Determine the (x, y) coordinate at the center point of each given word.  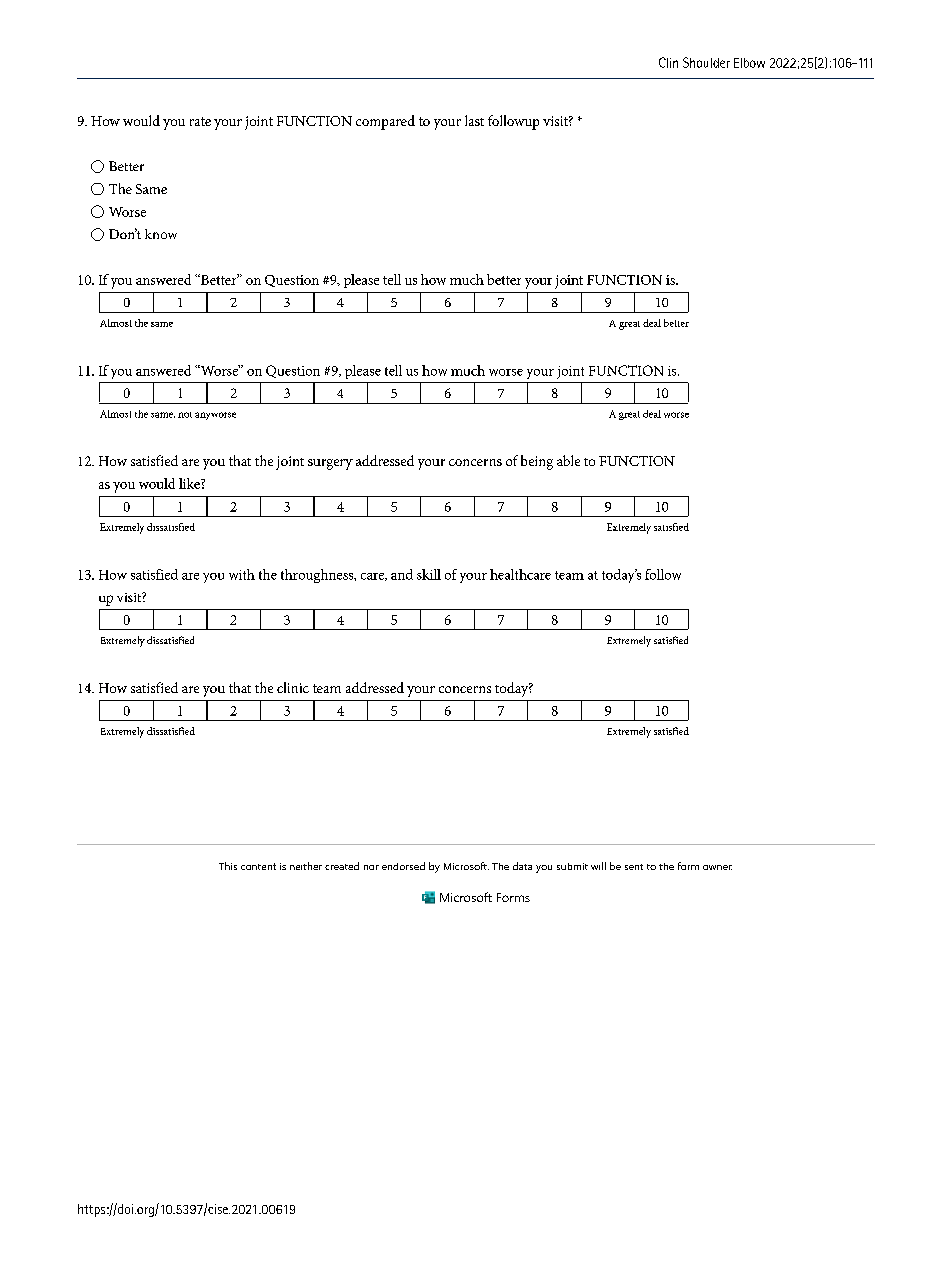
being (537, 462)
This (228, 866)
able (568, 460)
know (161, 234)
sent (634, 867)
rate (200, 121)
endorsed (403, 866)
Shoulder (706, 62)
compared (385, 122)
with (242, 574)
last (474, 120)
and (402, 574)
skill (429, 574)
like (190, 483)
